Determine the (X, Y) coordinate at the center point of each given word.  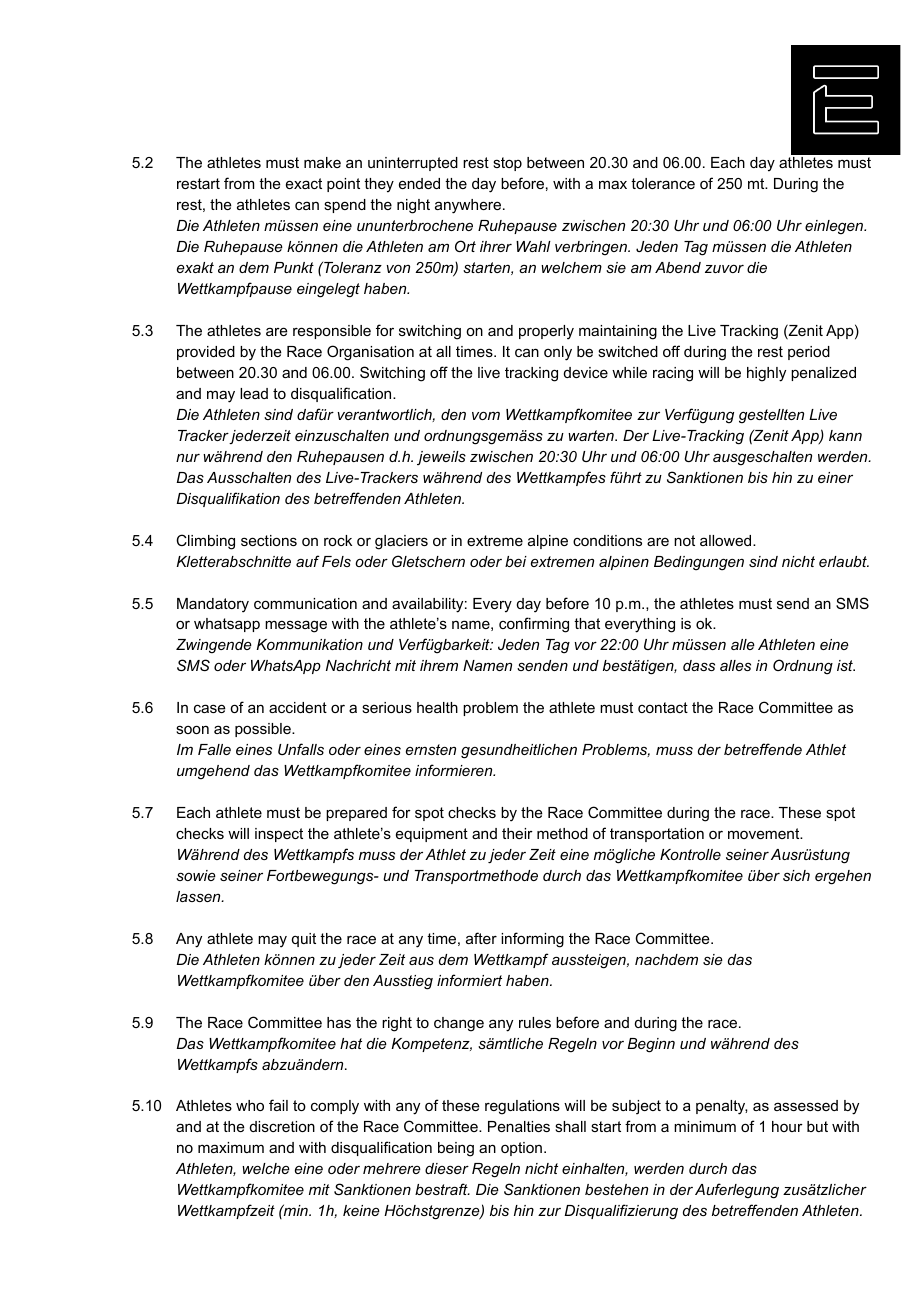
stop (507, 164)
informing (532, 940)
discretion (282, 1126)
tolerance (663, 183)
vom (486, 415)
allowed (727, 540)
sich (796, 875)
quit (304, 940)
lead (254, 393)
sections (269, 540)
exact (304, 183)
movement (765, 833)
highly (766, 374)
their (517, 833)
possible (264, 730)
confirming (534, 625)
